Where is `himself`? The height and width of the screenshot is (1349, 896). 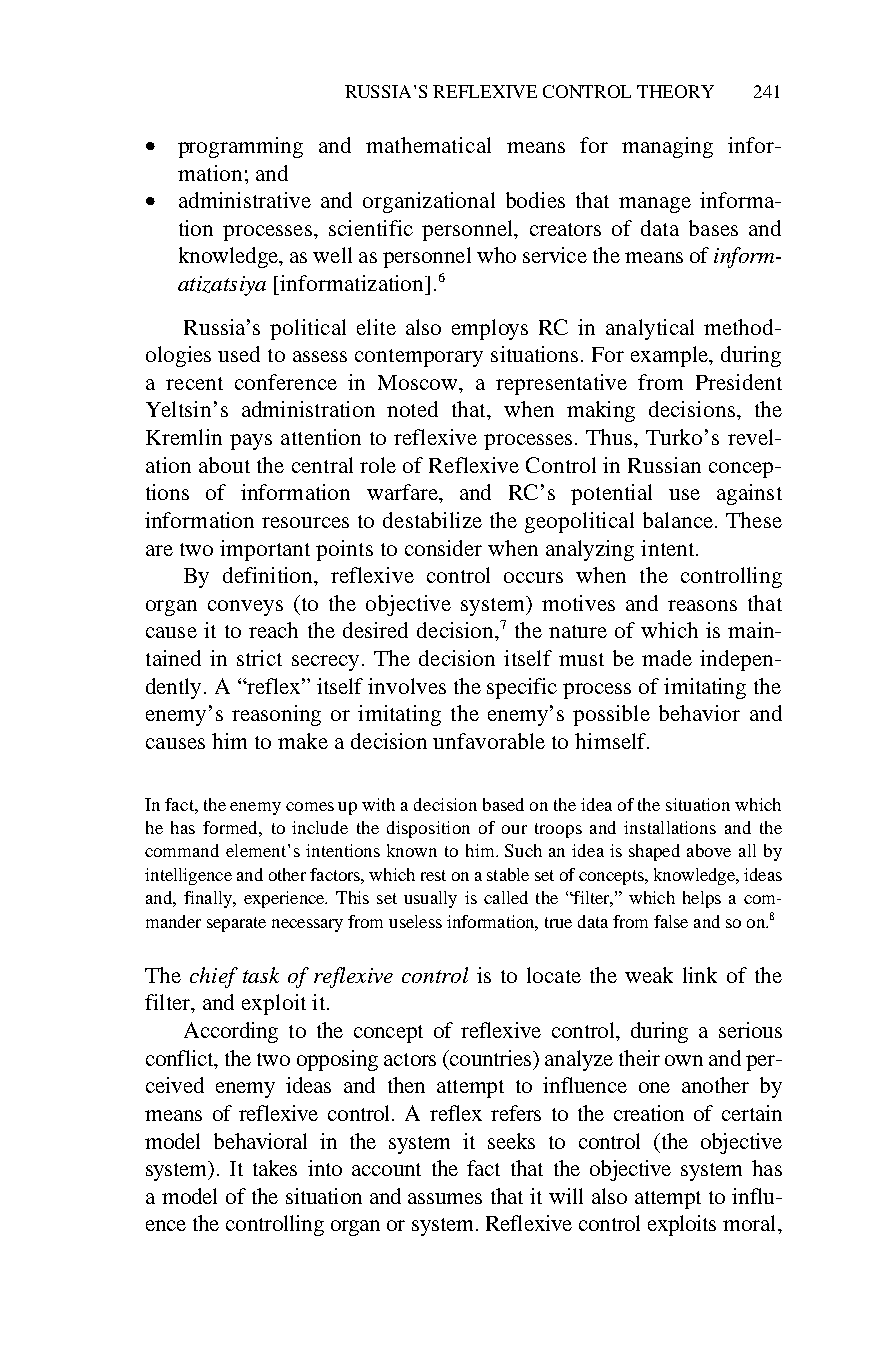 himself is located at coordinates (612, 741).
